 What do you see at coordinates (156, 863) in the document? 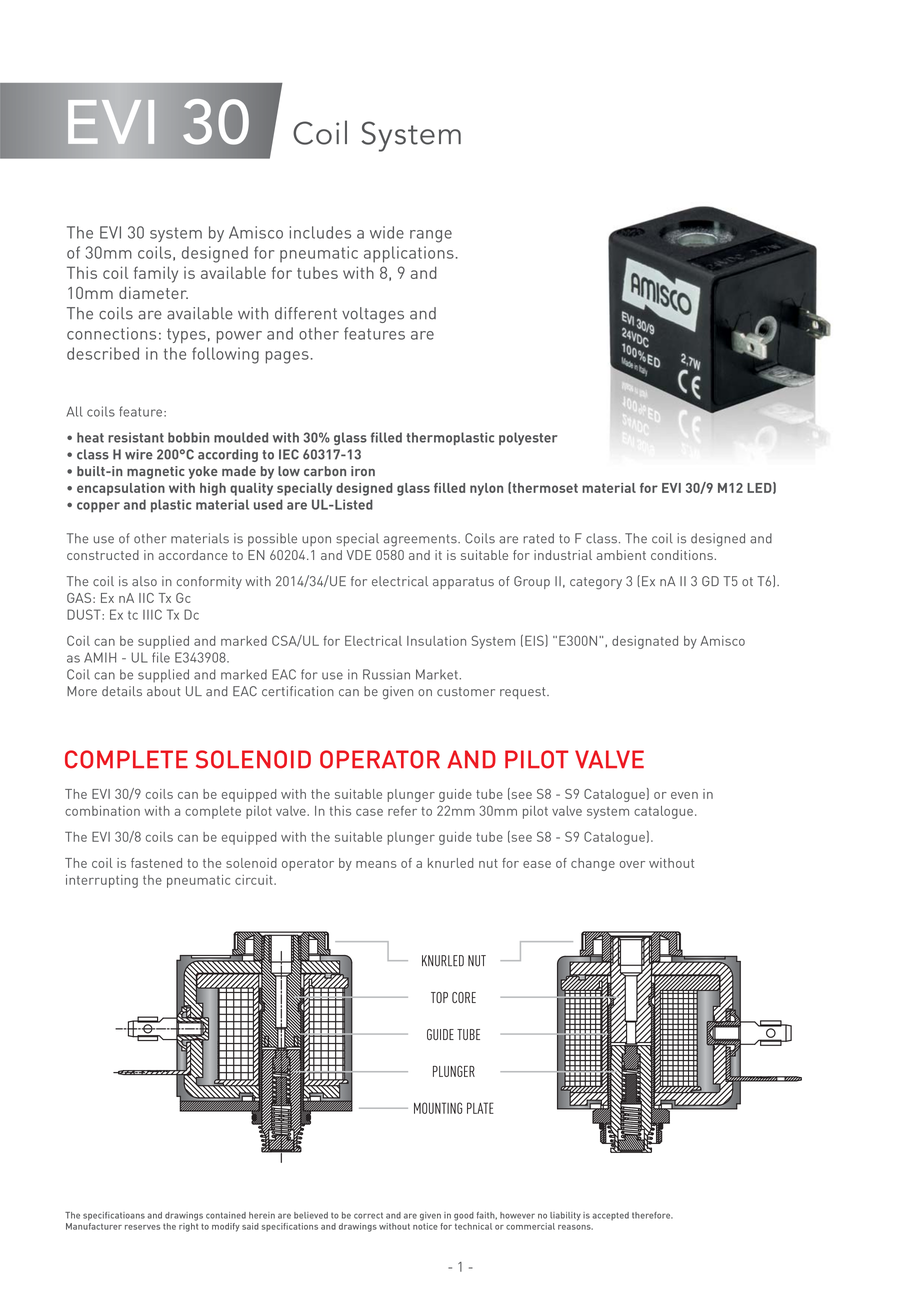
I see `fastened` at bounding box center [156, 863].
